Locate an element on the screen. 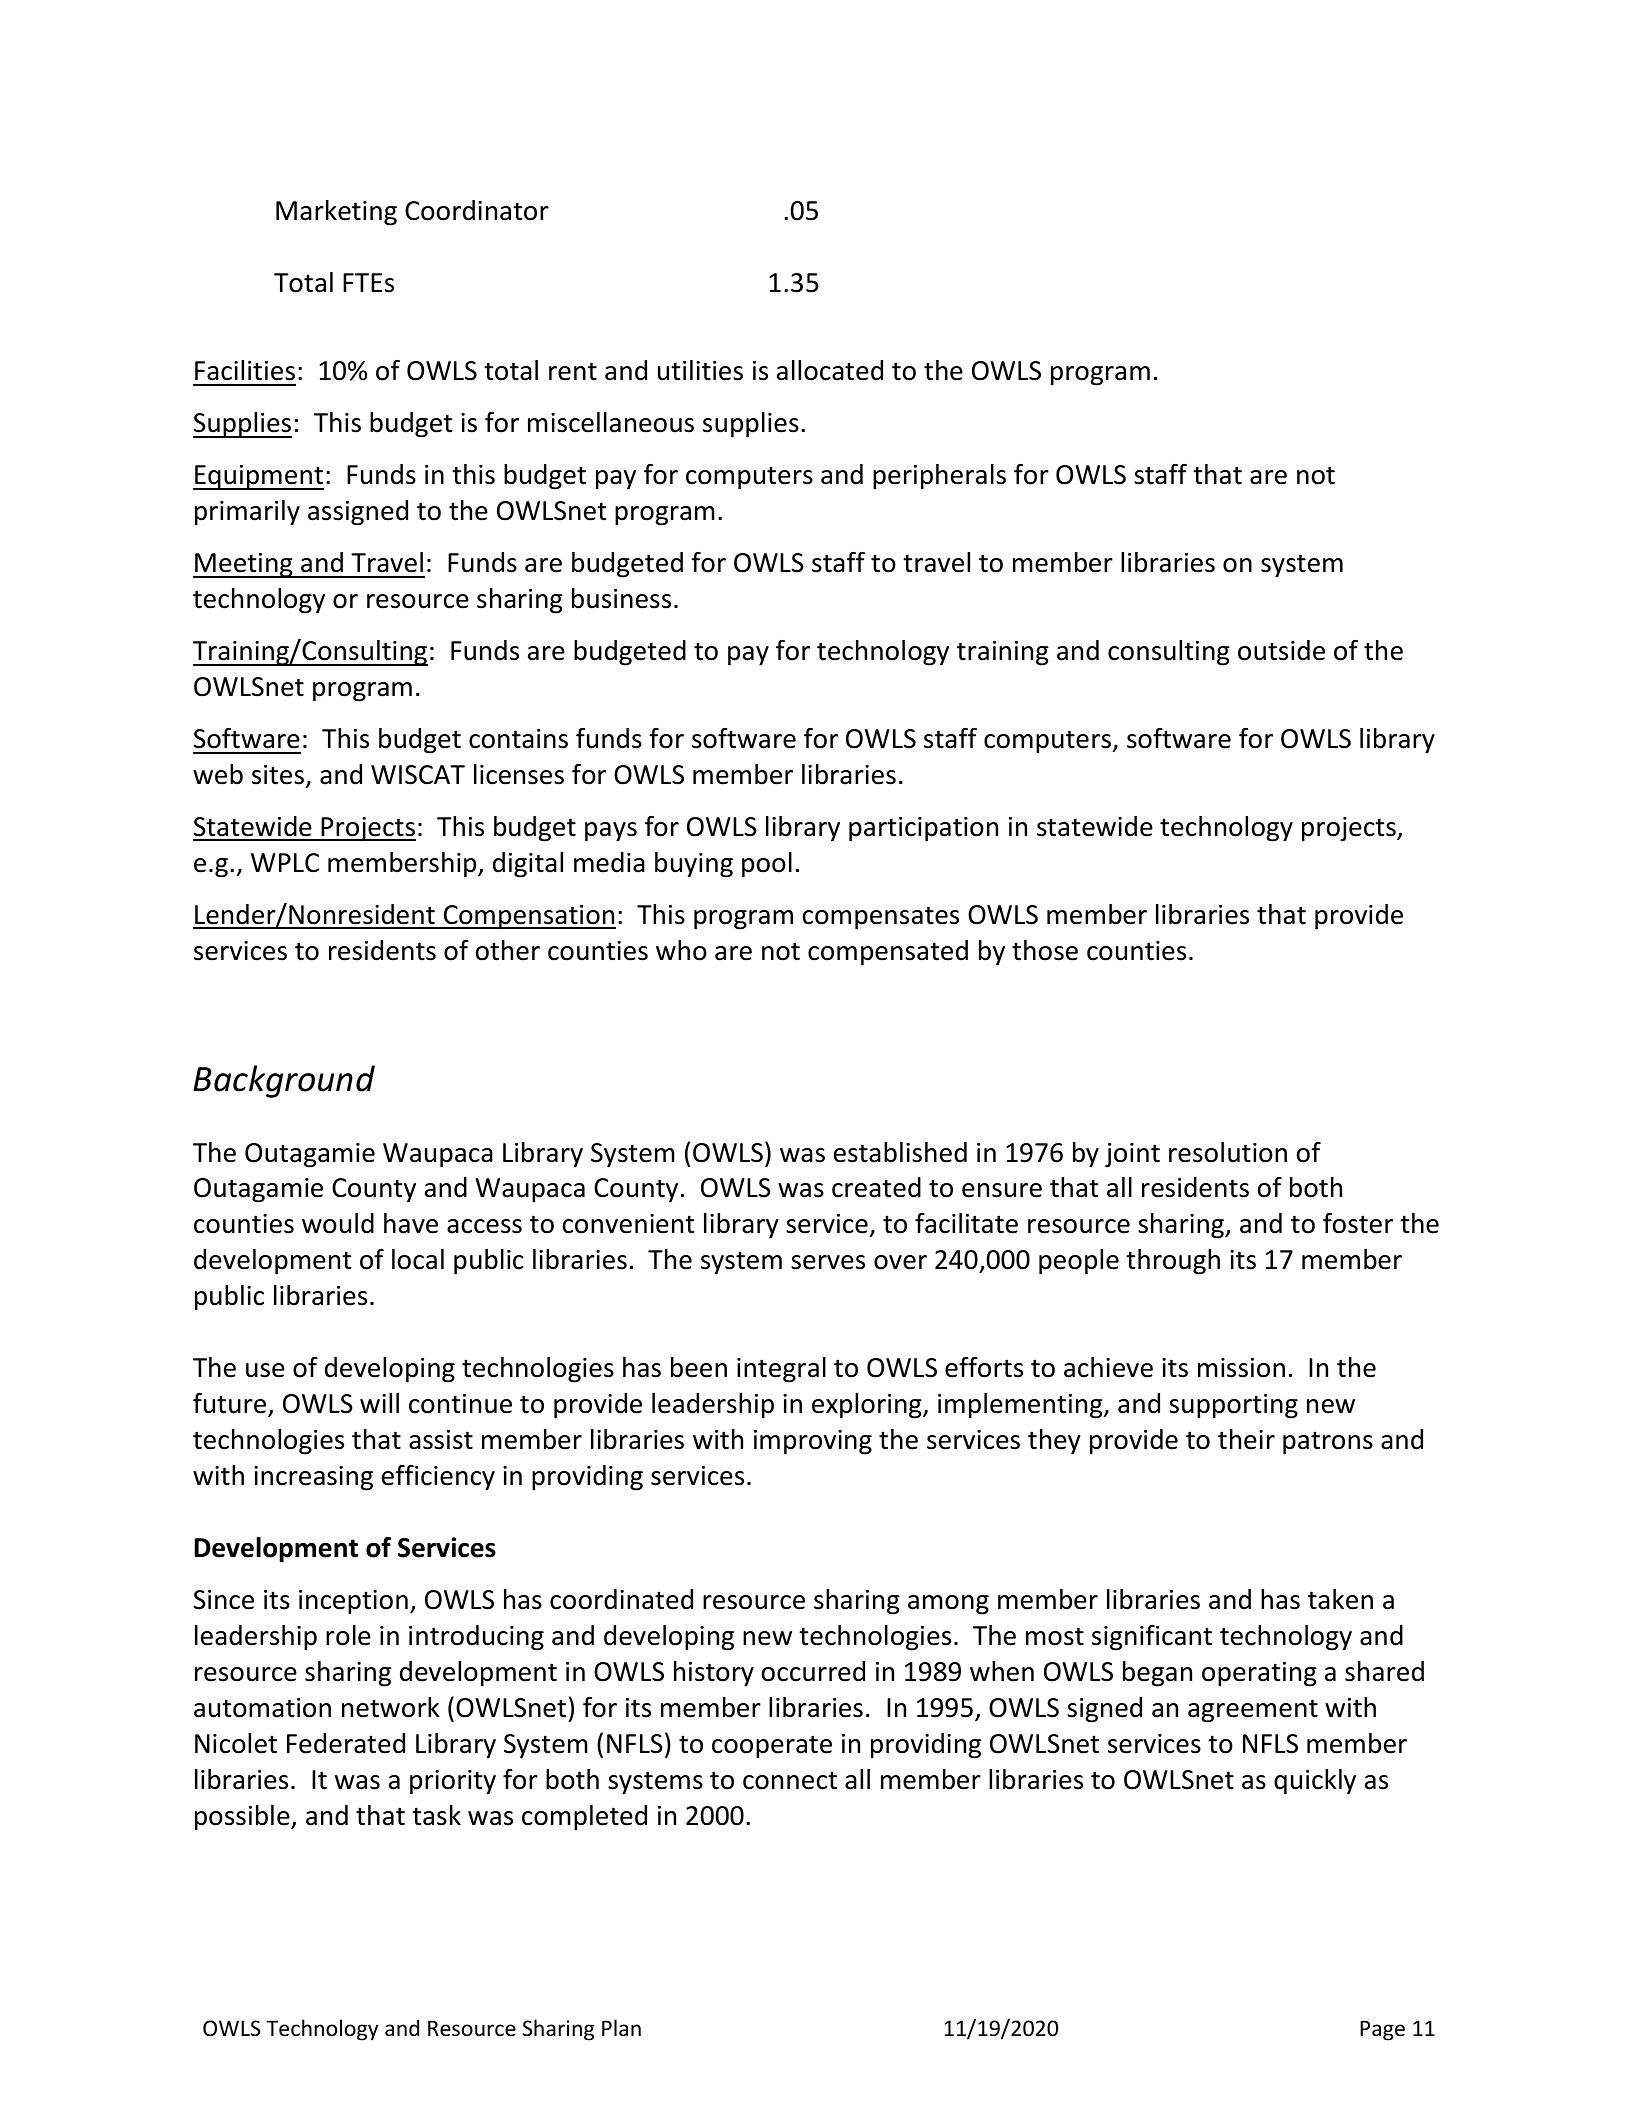 The width and height of the screenshot is (1638, 2120). Plan is located at coordinates (621, 2027).
